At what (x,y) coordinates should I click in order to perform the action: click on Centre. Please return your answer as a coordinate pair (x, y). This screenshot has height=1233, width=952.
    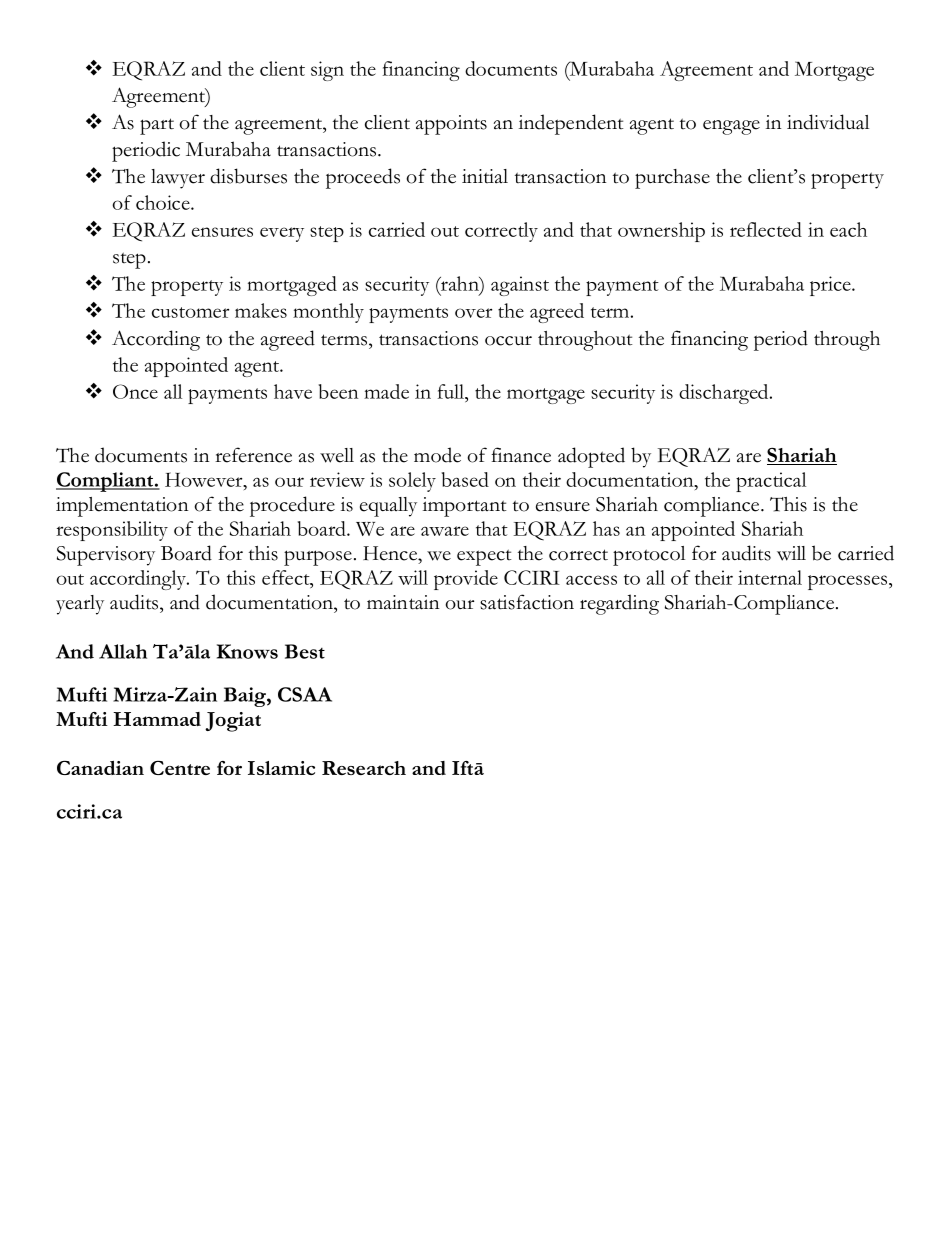
    Looking at the image, I should click on (180, 768).
